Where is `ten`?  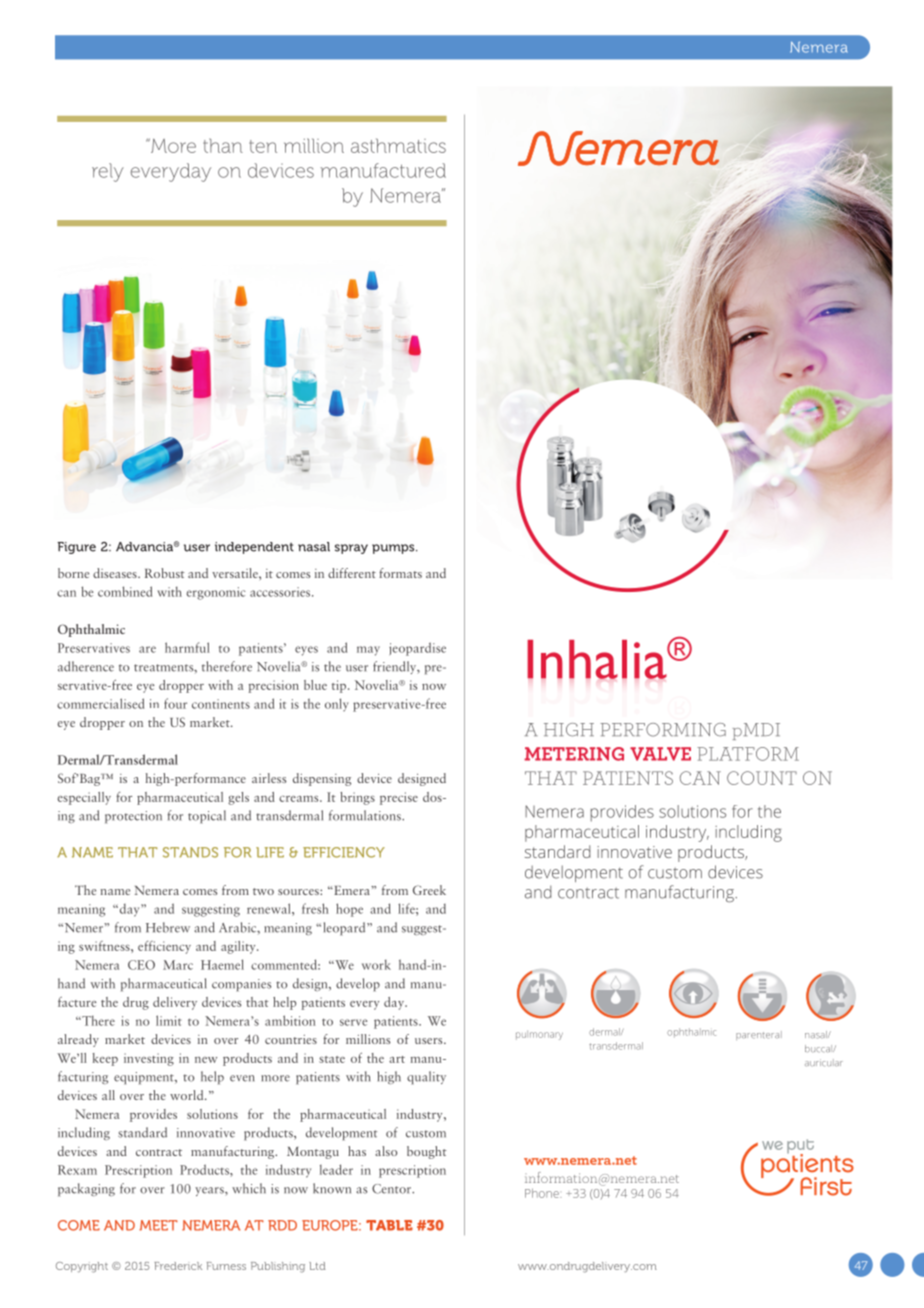
ten is located at coordinates (263, 146).
